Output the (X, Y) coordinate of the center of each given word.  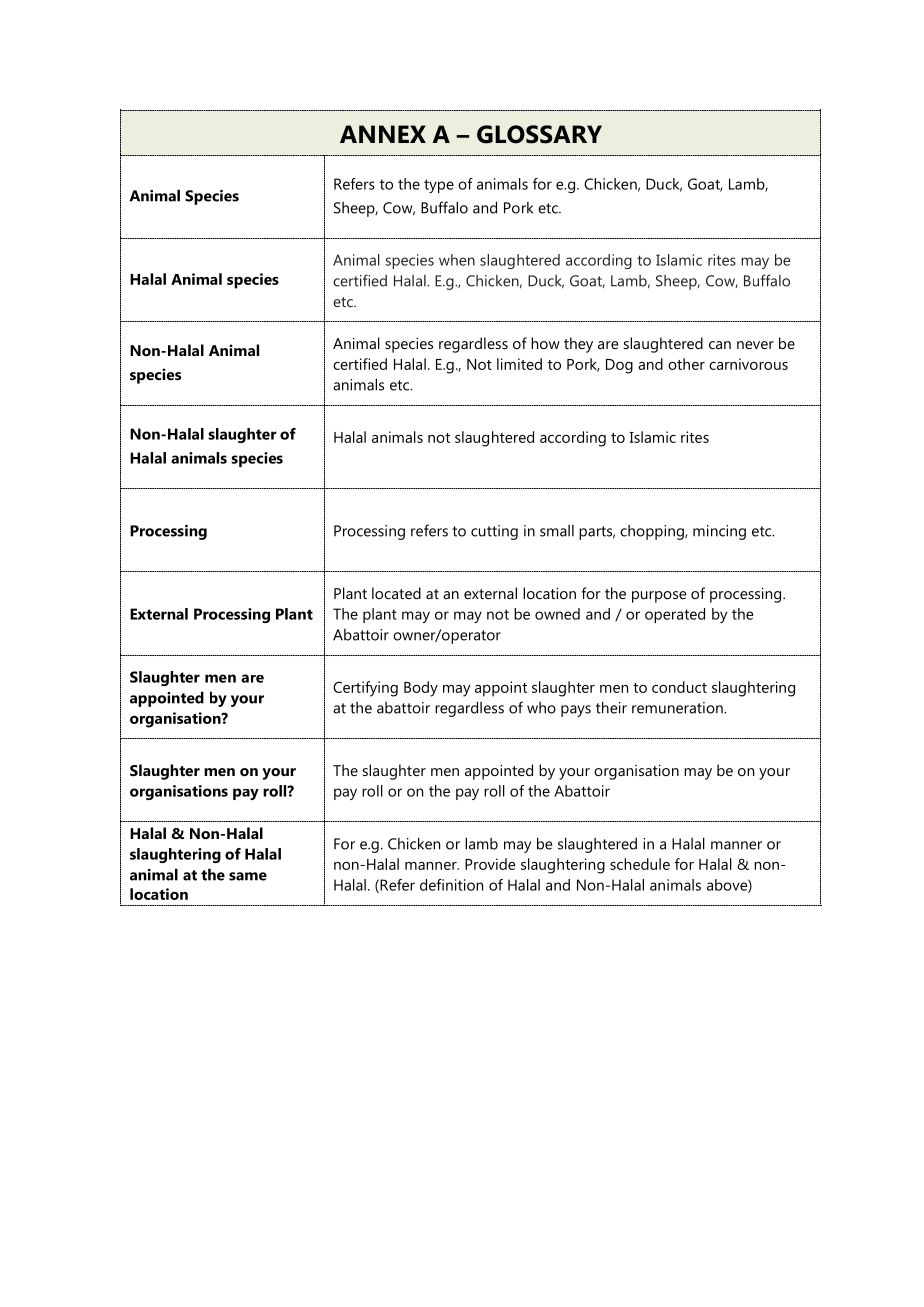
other (686, 364)
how (545, 343)
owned (557, 614)
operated (675, 615)
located (396, 593)
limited (519, 364)
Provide (490, 864)
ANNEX (383, 134)
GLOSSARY (539, 134)
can (720, 345)
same (248, 876)
